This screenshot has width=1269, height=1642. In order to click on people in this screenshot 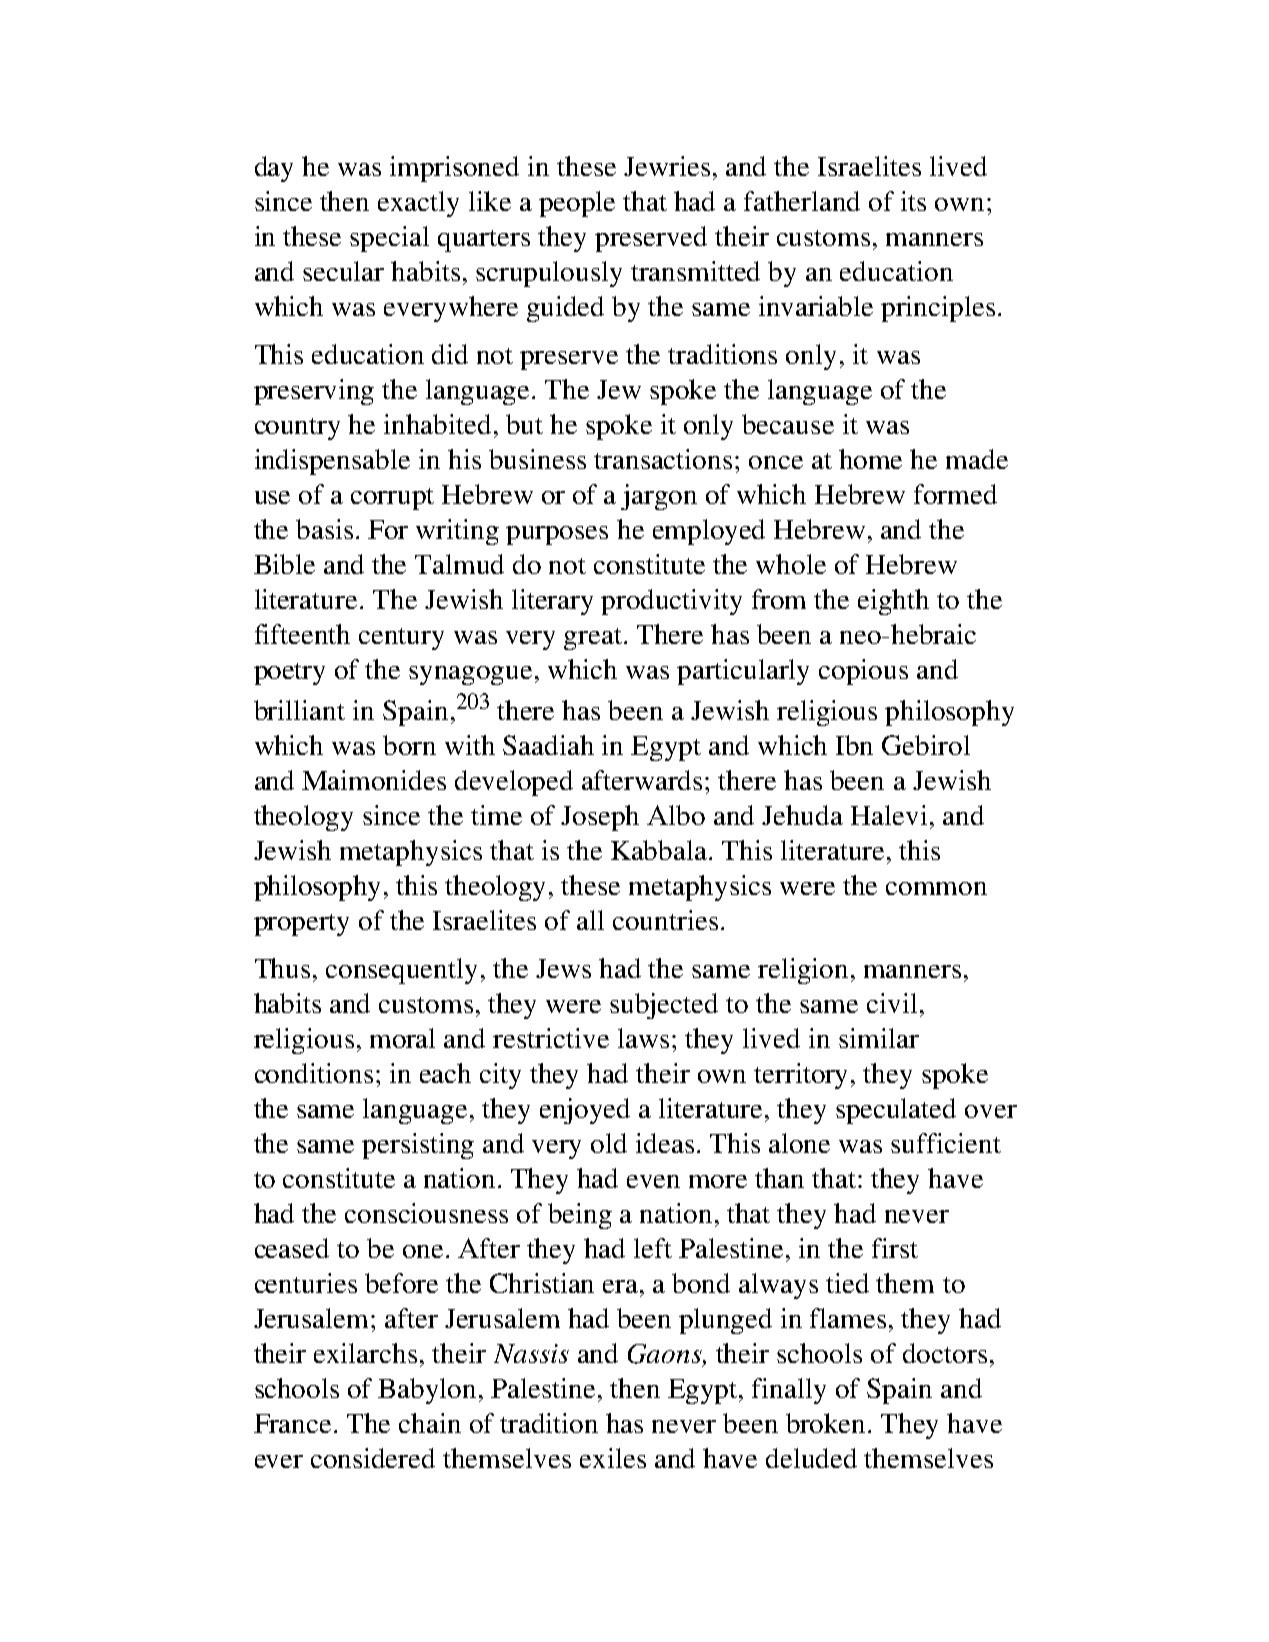, I will do `click(577, 204)`.
